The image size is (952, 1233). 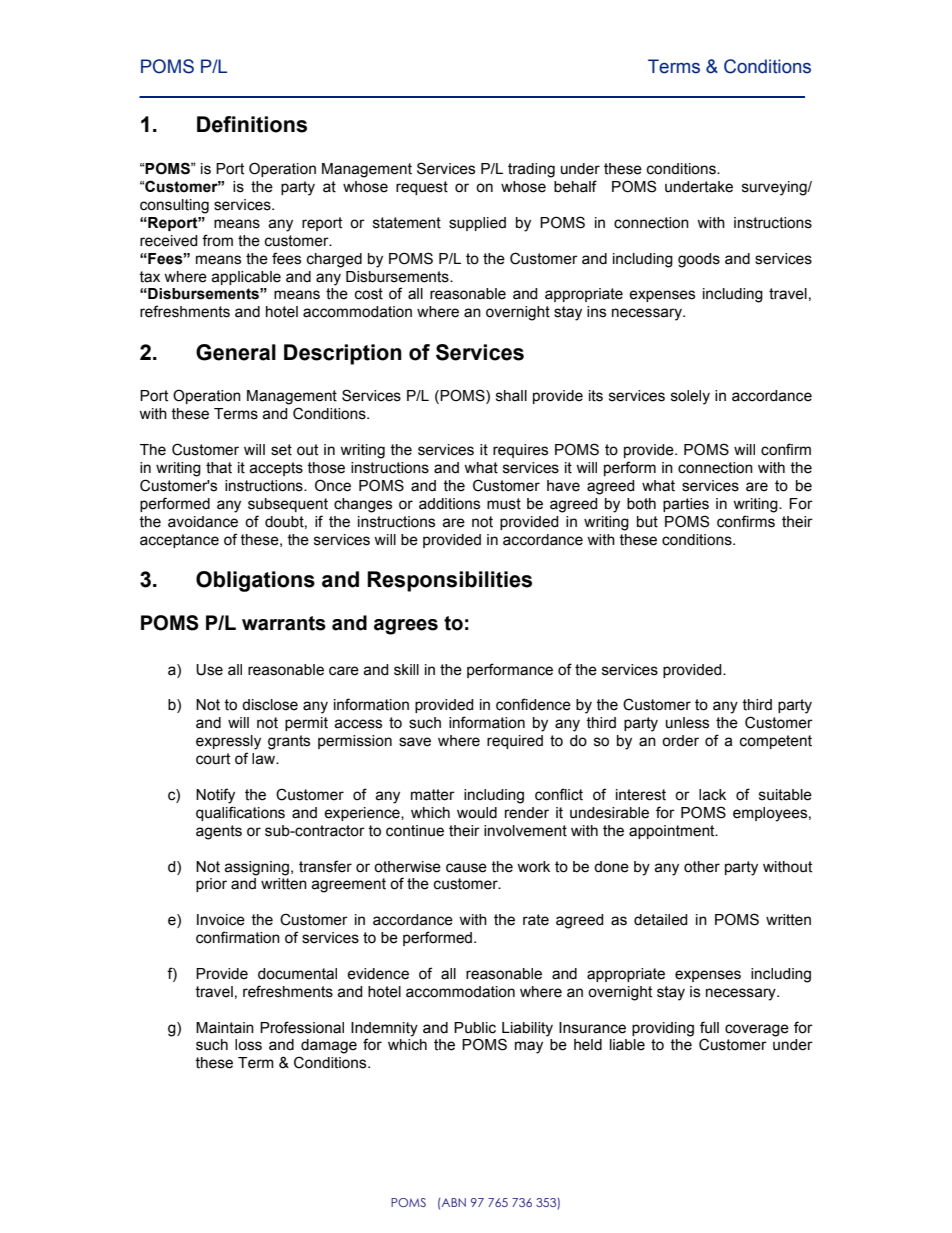 What do you see at coordinates (225, 1028) in the page?
I see `Maintain` at bounding box center [225, 1028].
